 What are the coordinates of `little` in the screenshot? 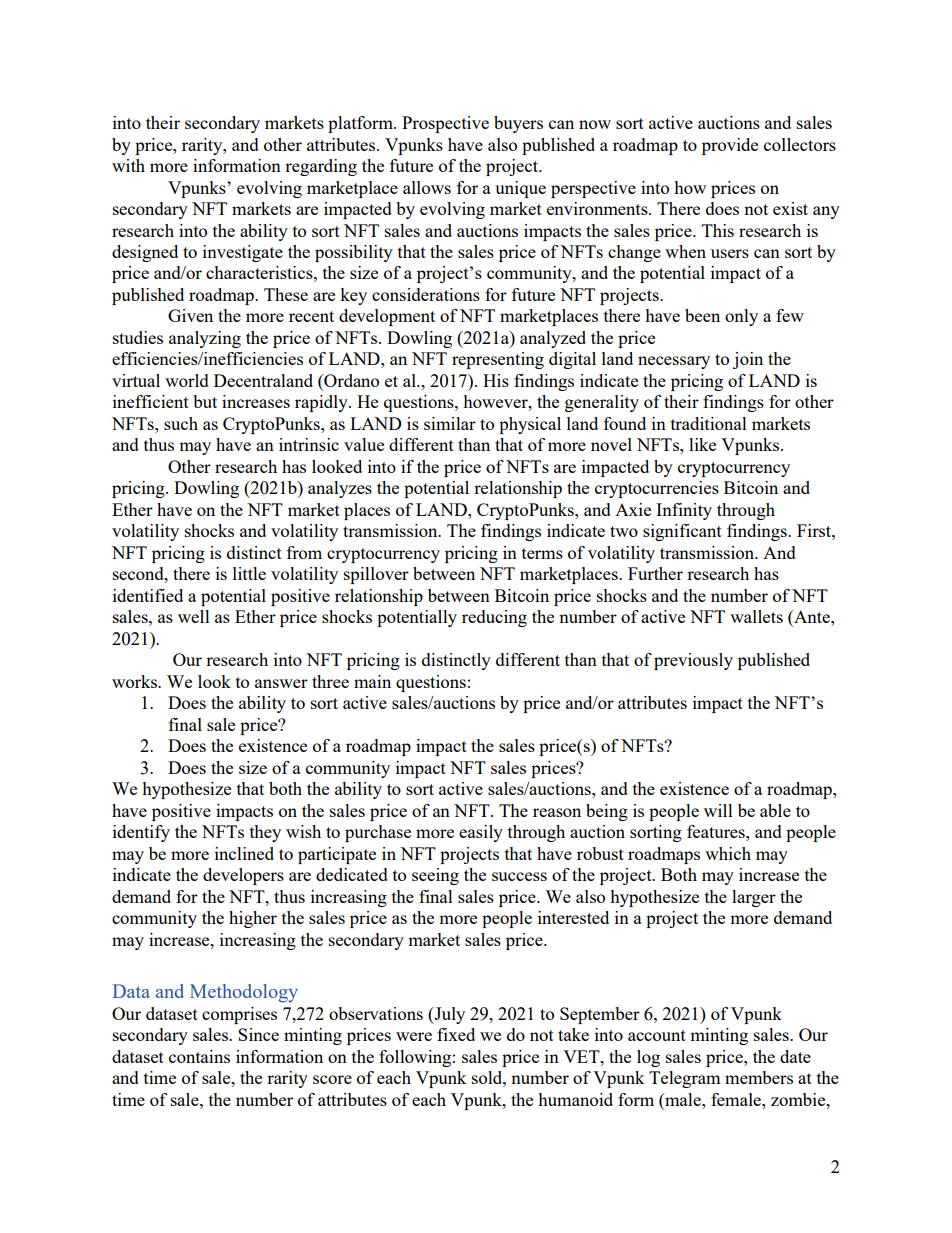 It's located at (249, 573).
